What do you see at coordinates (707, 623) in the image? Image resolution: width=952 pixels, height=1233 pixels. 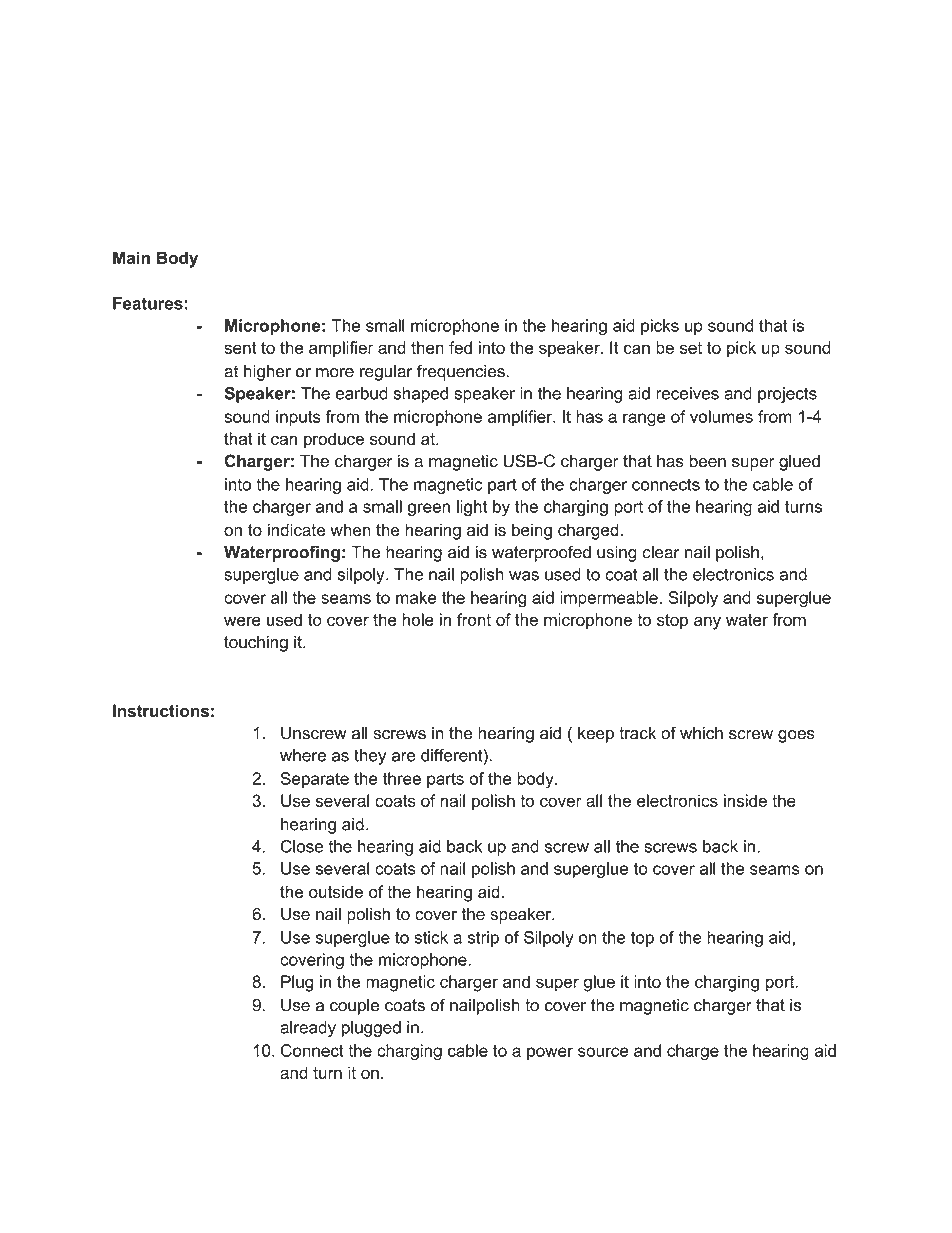 I see `any` at bounding box center [707, 623].
